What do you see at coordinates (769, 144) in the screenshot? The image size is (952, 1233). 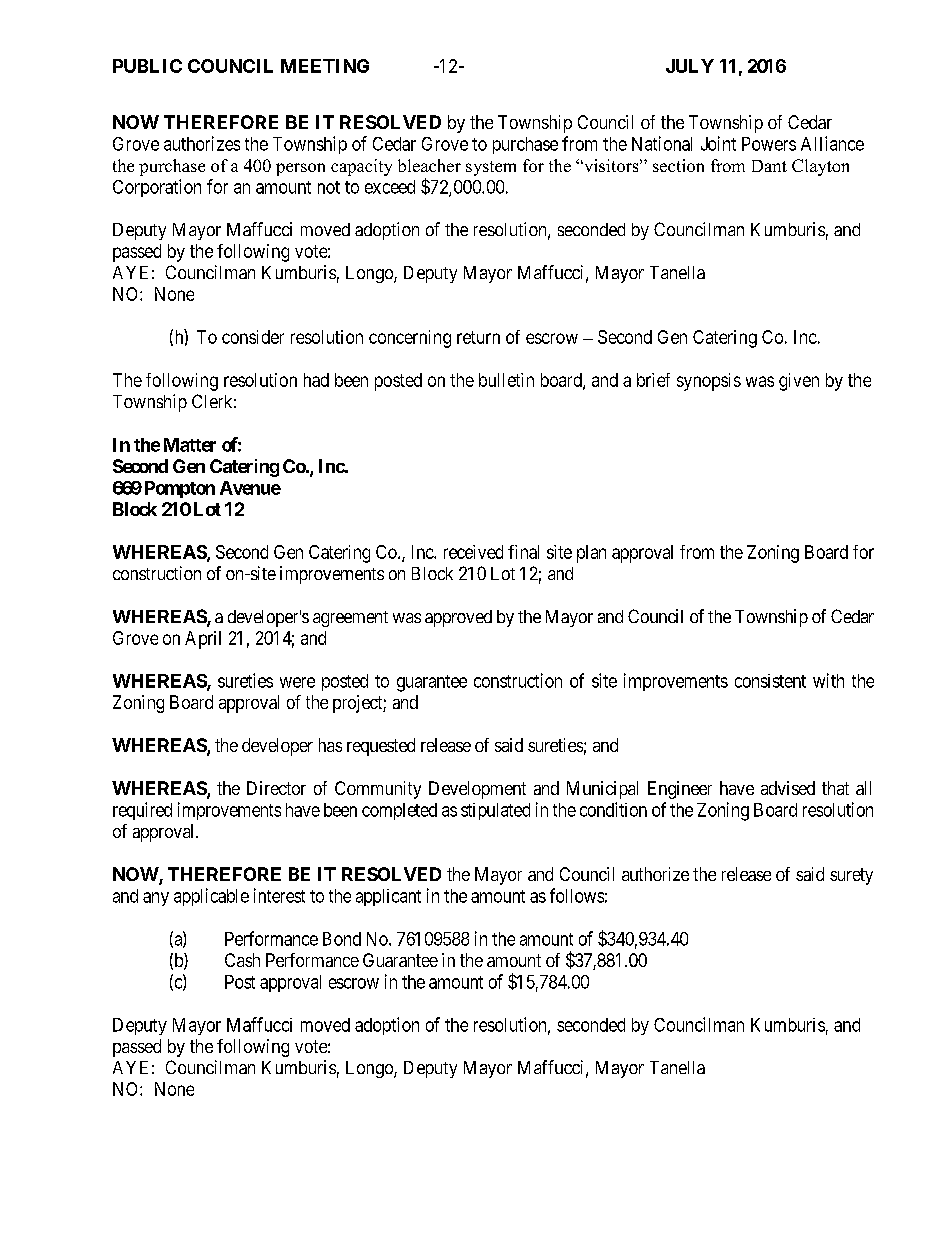 I see `Powers` at bounding box center [769, 144].
